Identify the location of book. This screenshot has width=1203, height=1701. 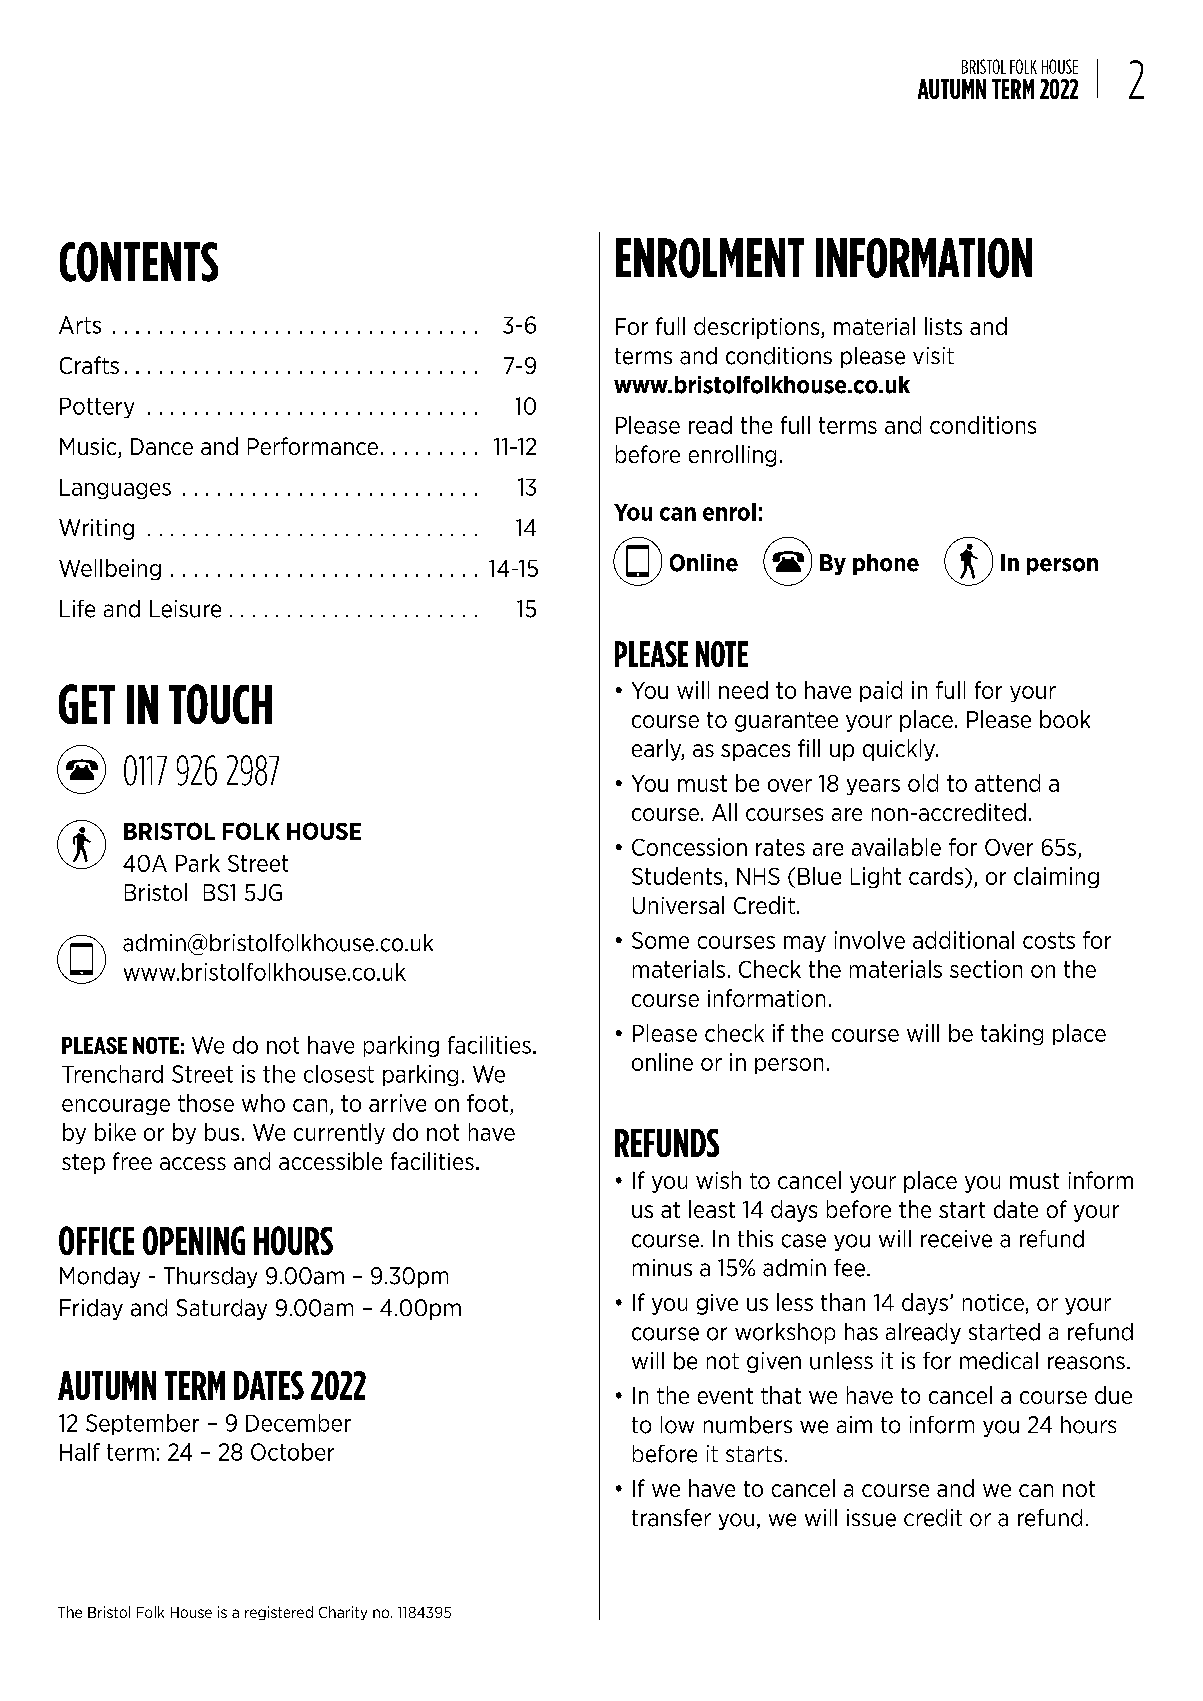
(1065, 719).
